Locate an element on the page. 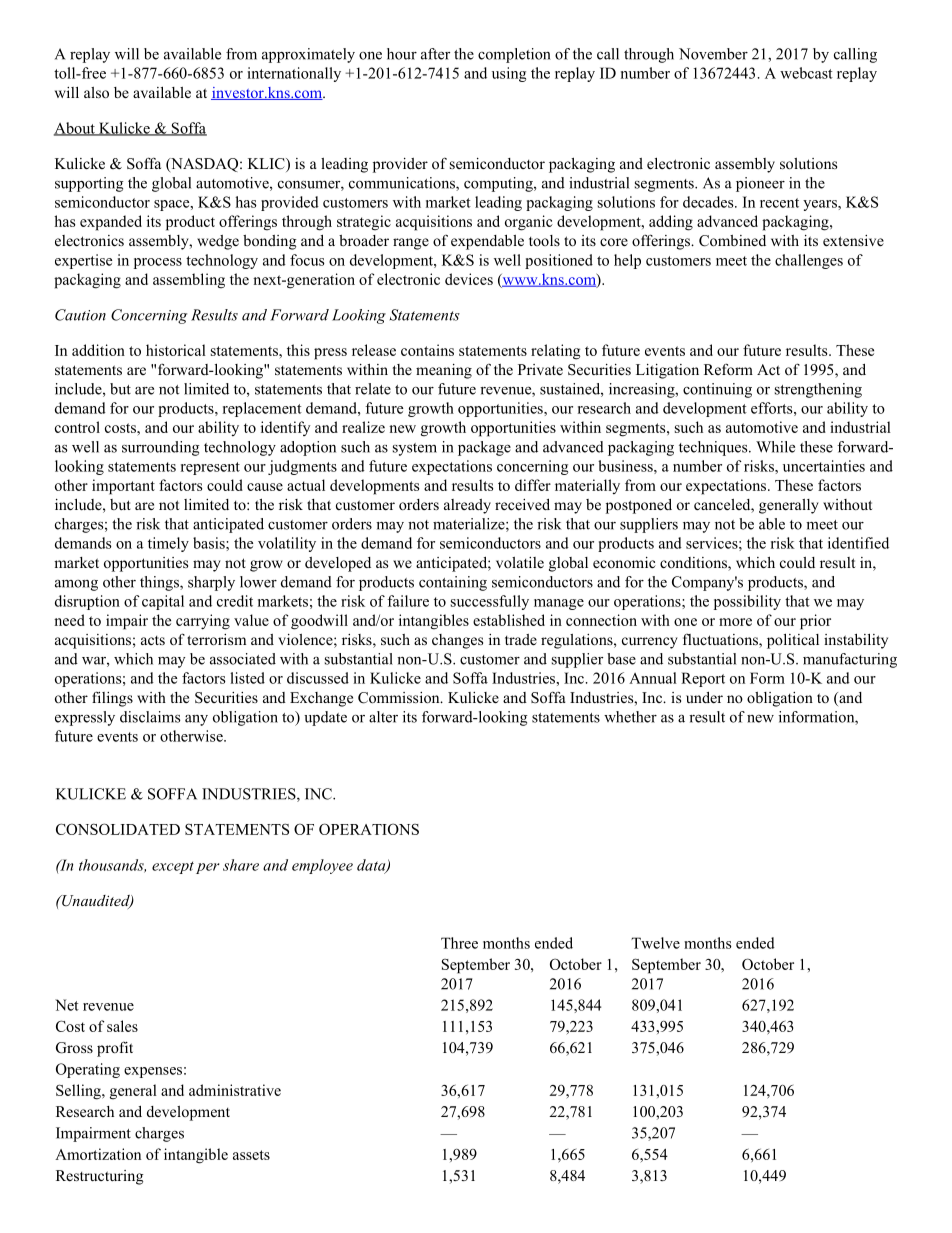 The image size is (952, 1233). Amortization is located at coordinates (98, 1154).
